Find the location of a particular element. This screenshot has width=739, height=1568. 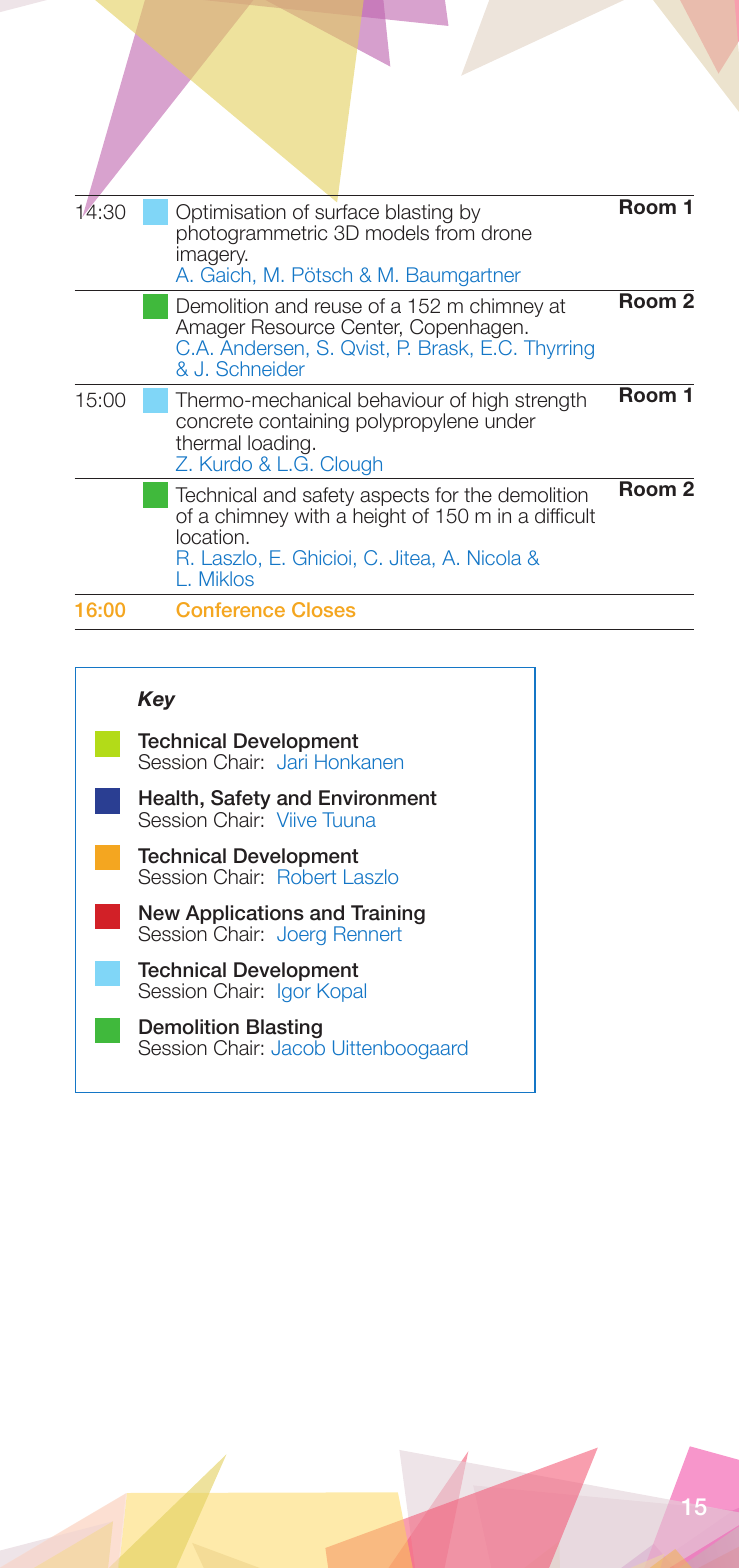

Nicola is located at coordinates (494, 557).
